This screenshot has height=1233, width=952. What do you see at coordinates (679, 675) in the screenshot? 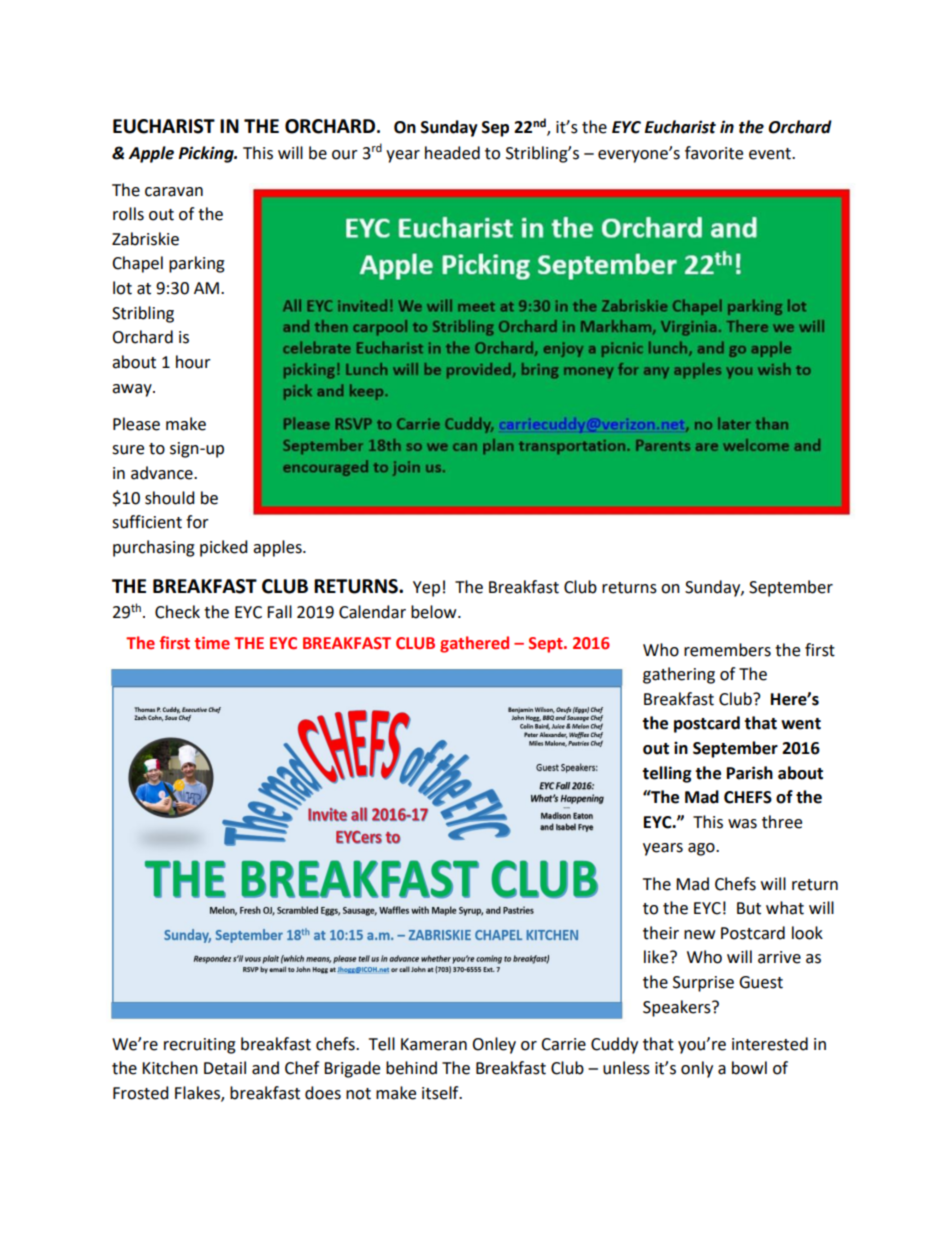
I see `gathering` at bounding box center [679, 675].
